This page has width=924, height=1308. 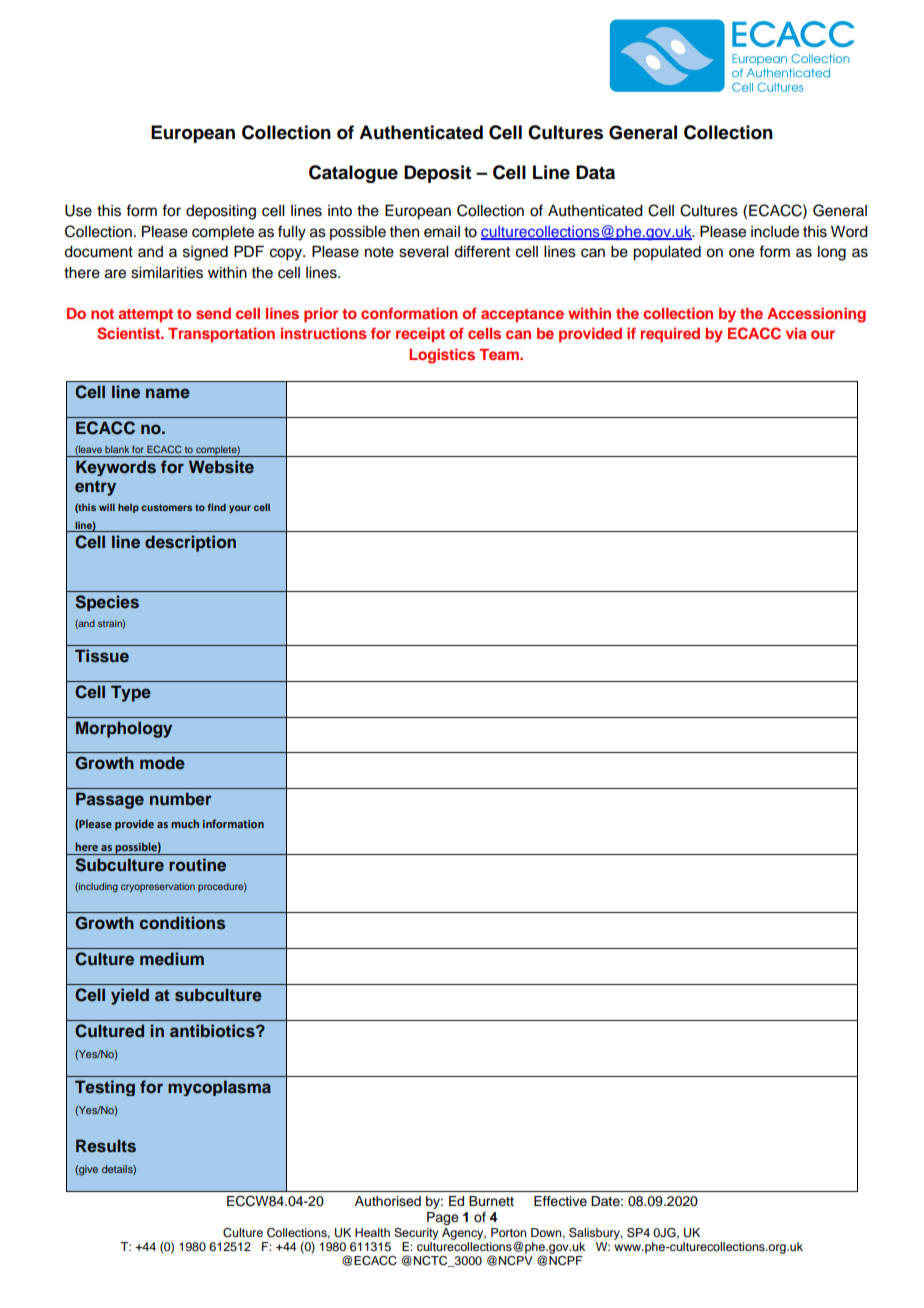 What do you see at coordinates (185, 823) in the page?
I see `much` at bounding box center [185, 823].
